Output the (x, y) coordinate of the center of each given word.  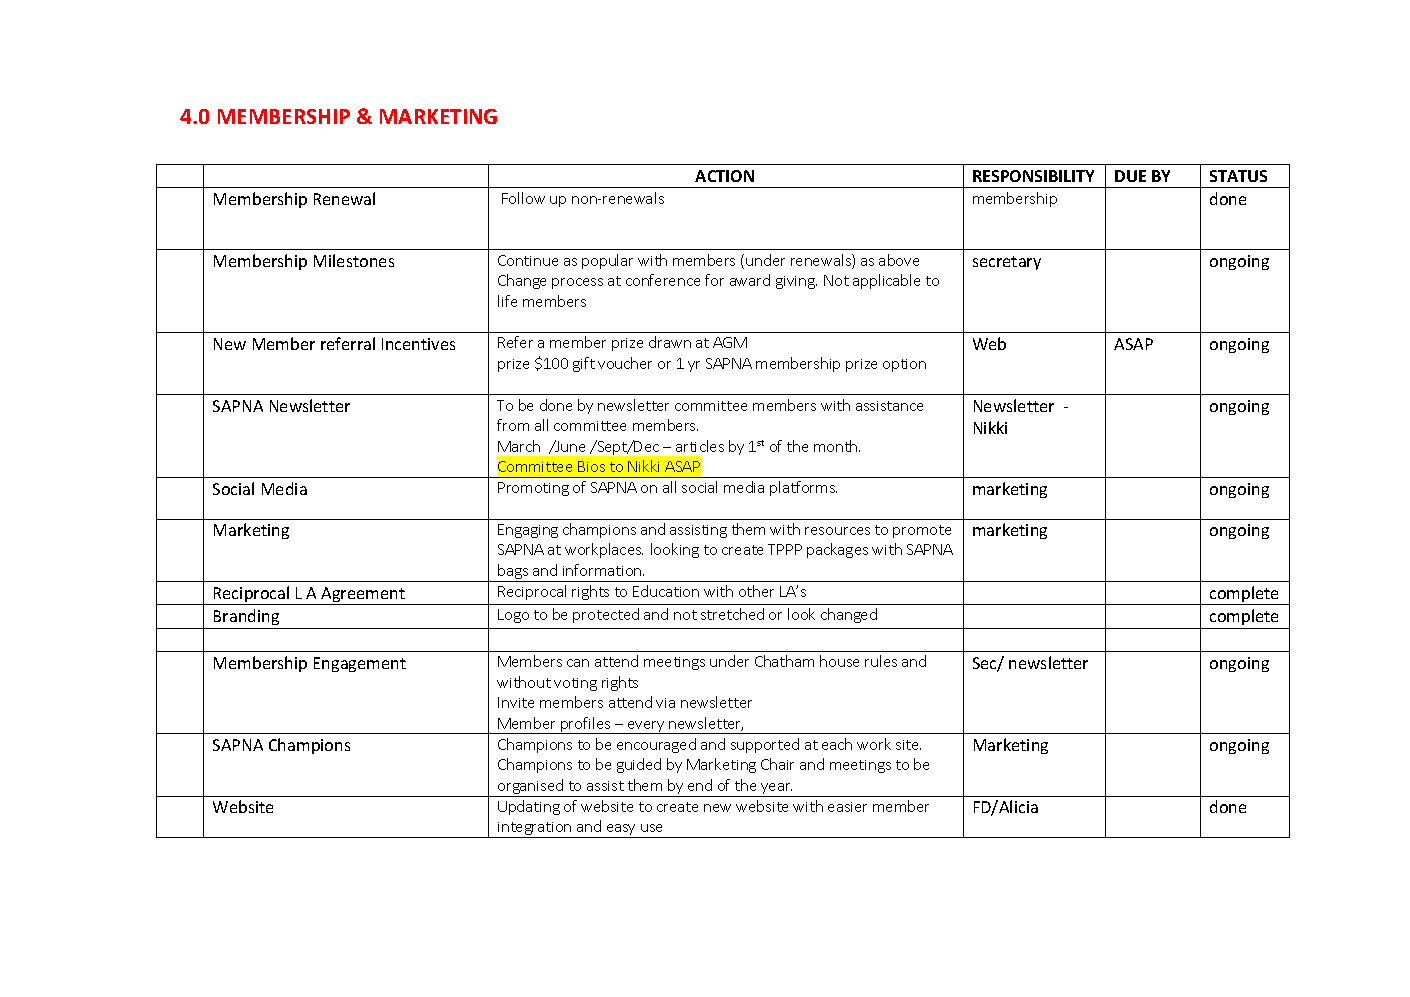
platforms (803, 488)
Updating (529, 807)
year (776, 790)
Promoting (533, 489)
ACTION (724, 176)
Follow (523, 198)
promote (922, 531)
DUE (1130, 176)
